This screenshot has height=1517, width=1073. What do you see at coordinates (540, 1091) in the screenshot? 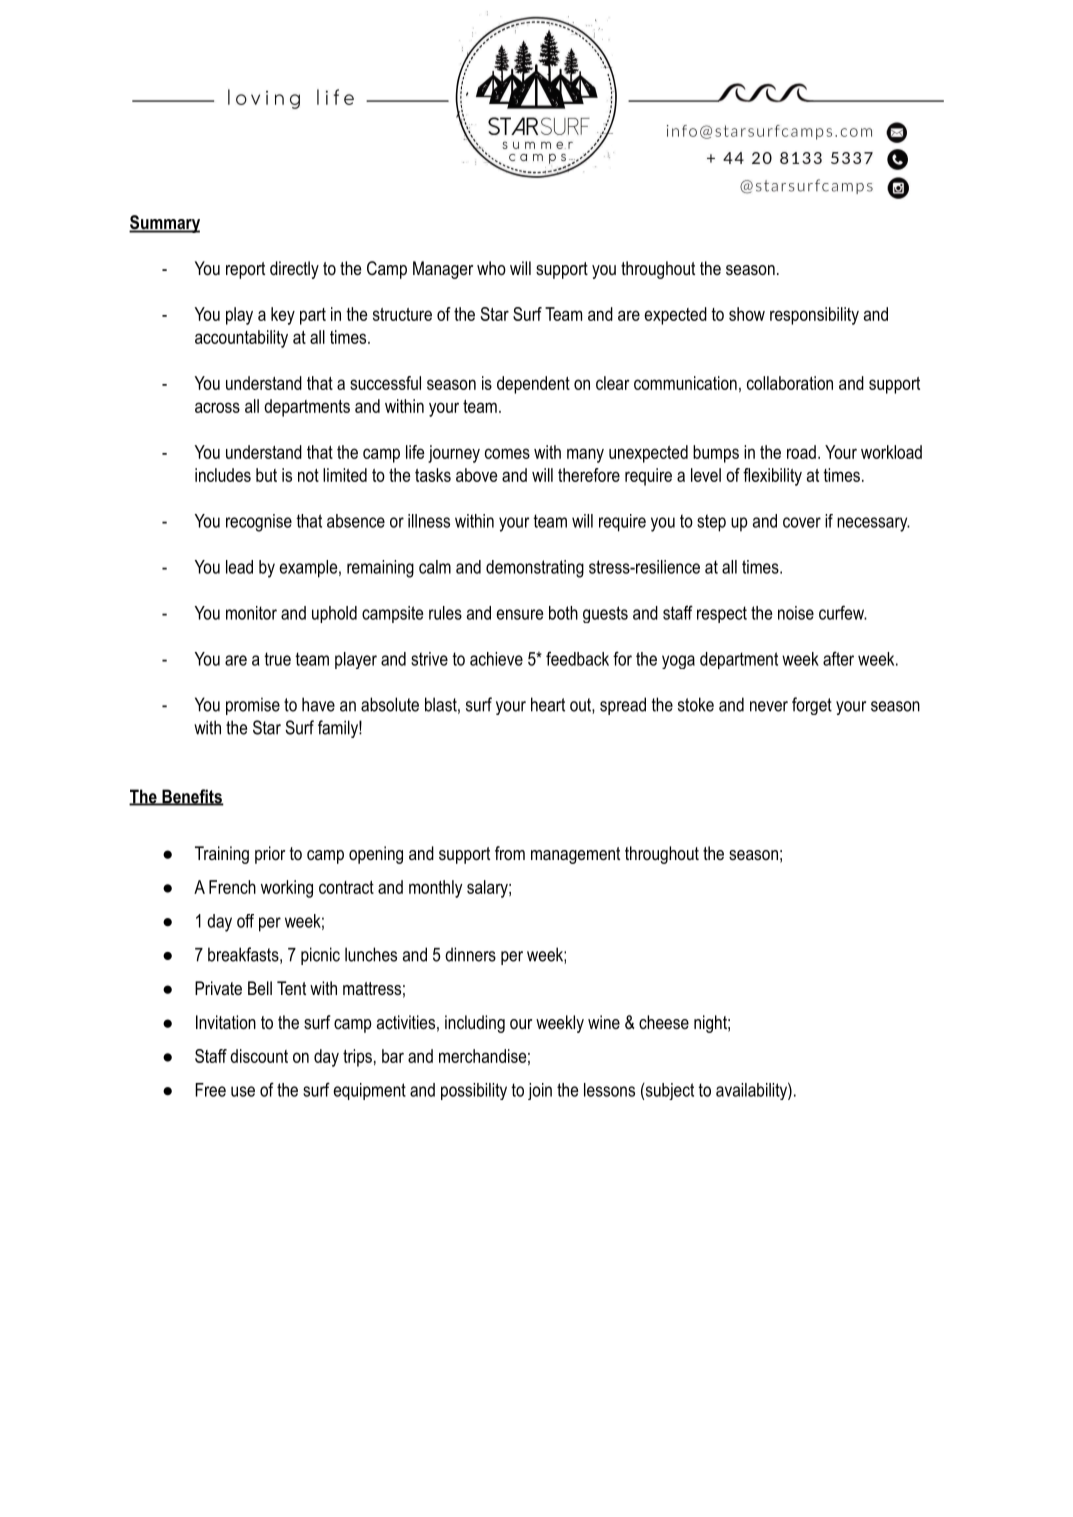
I see `join` at bounding box center [540, 1091].
